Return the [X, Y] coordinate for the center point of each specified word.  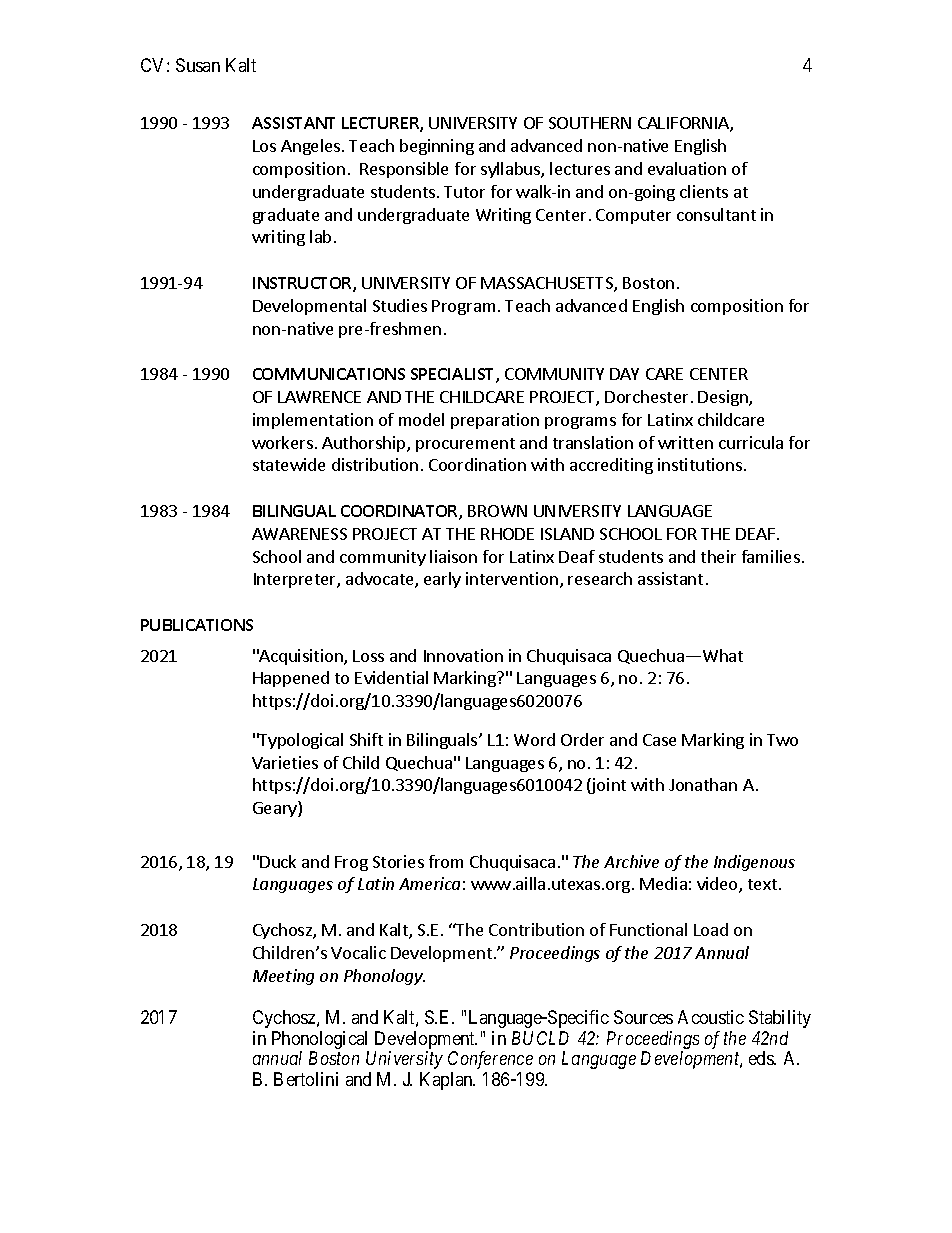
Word [534, 739]
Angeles [312, 147]
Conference [490, 1060]
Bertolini [306, 1079]
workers [282, 442]
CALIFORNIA [684, 124]
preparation [495, 421]
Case [659, 740]
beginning [437, 147]
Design [724, 398]
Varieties [285, 762]
